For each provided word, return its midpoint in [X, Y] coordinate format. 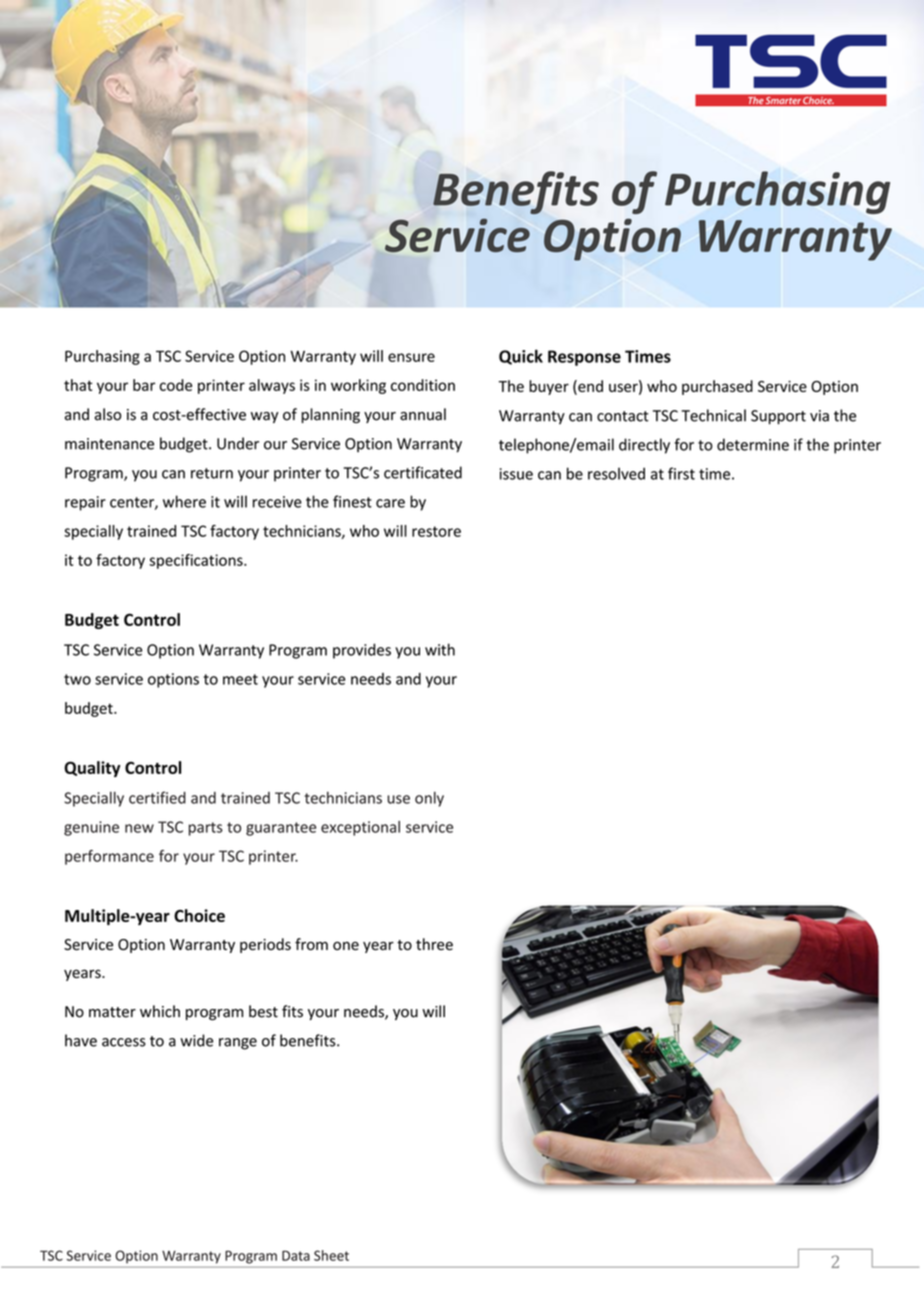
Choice [199, 915]
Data [296, 1255]
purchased [717, 387]
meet [240, 679]
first [681, 473]
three [434, 944]
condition [423, 385]
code [176, 385]
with [440, 649]
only [429, 799]
